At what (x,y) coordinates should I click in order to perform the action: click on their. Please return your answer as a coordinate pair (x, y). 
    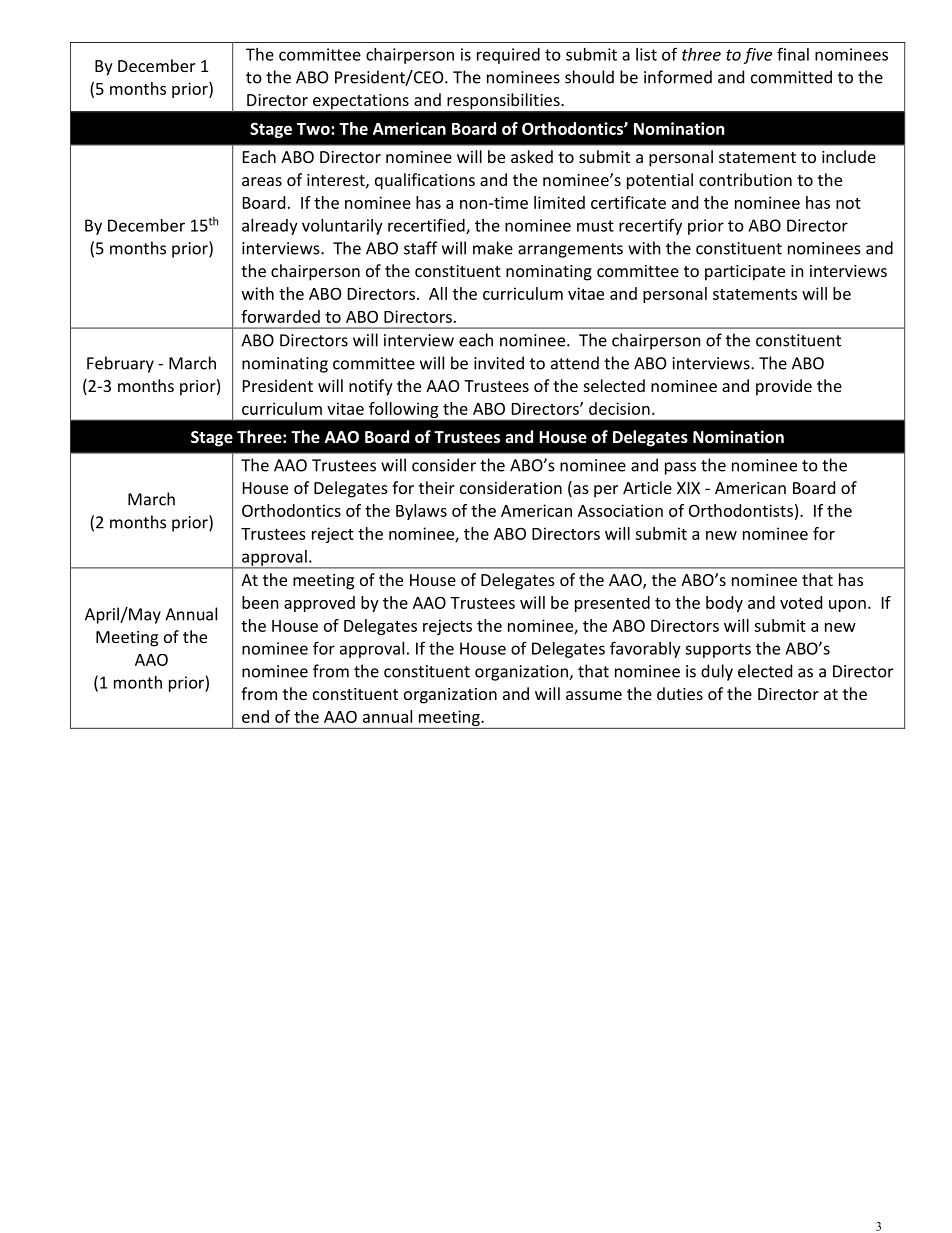
    Looking at the image, I should click on (437, 487).
